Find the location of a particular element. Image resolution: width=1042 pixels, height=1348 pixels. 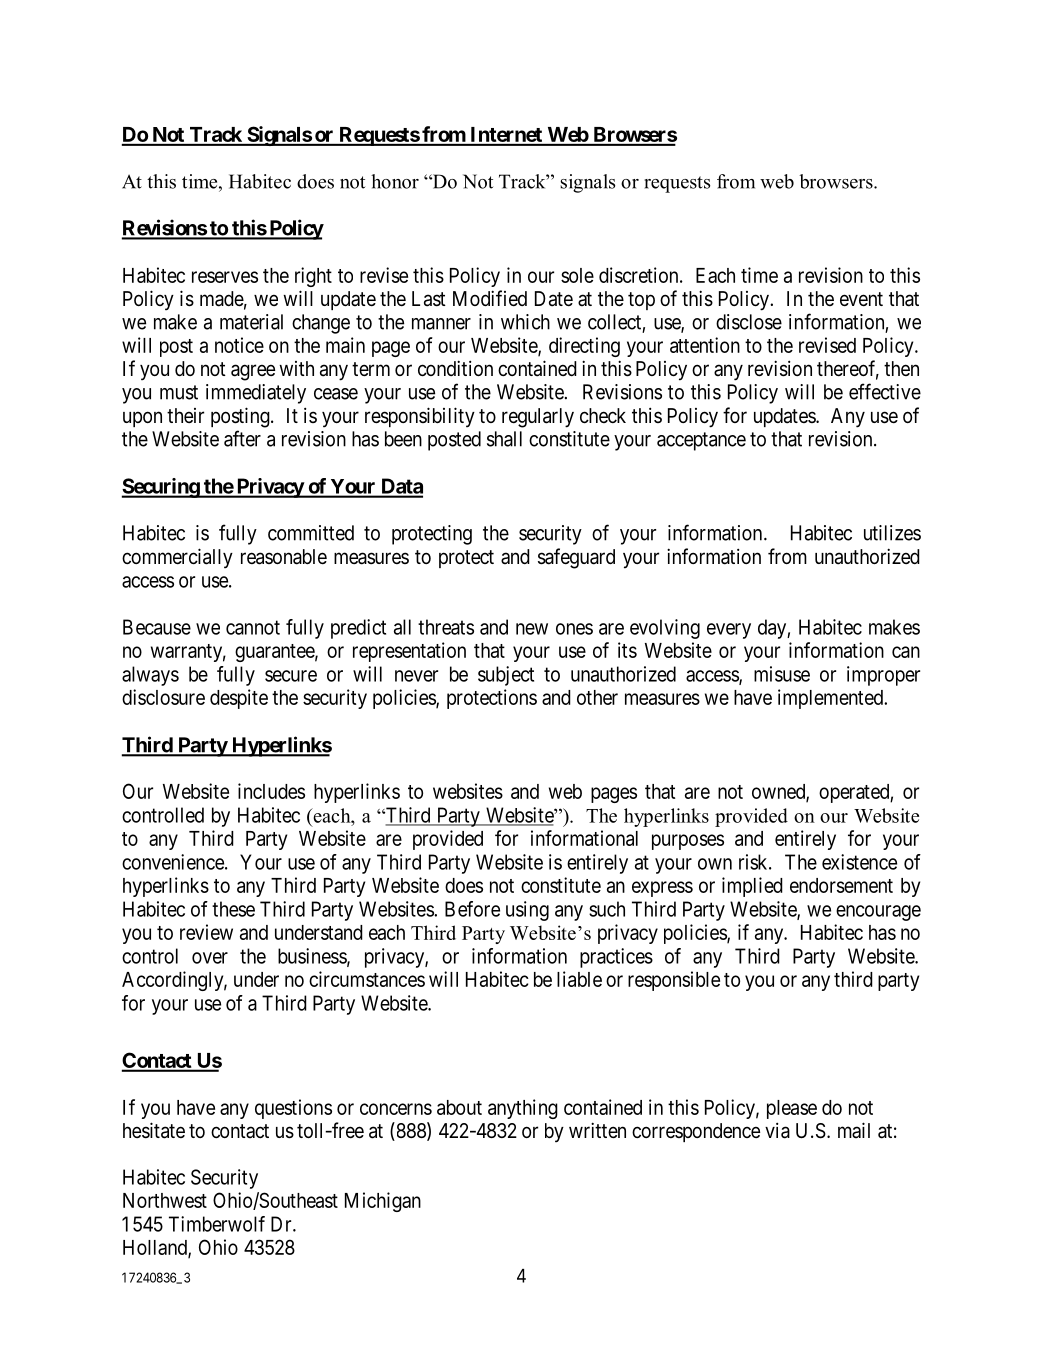

after is located at coordinates (242, 438).
